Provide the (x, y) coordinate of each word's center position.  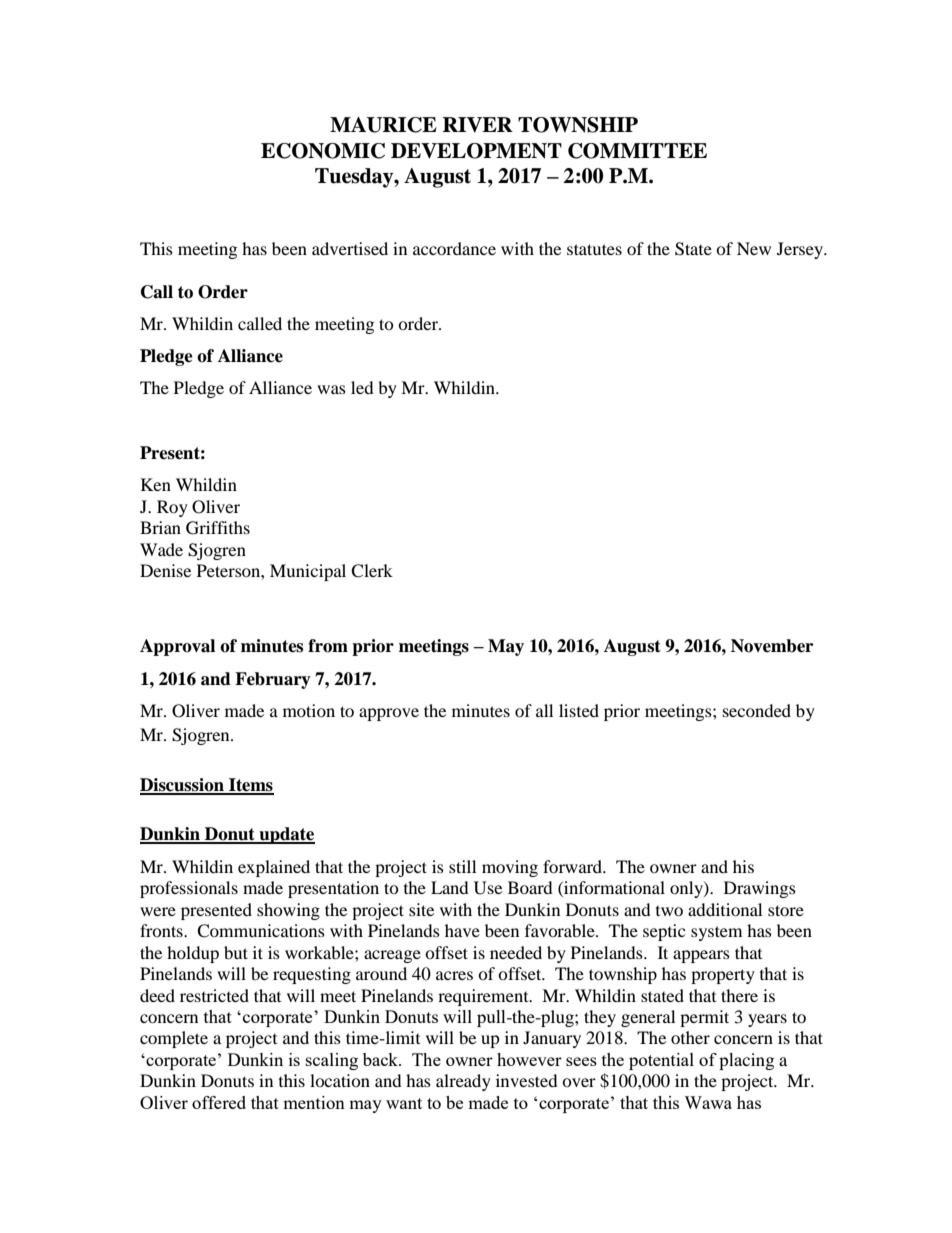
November (772, 646)
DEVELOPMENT (476, 151)
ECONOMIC (323, 151)
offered (219, 1102)
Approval (177, 647)
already (463, 1082)
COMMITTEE (637, 151)
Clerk (372, 571)
